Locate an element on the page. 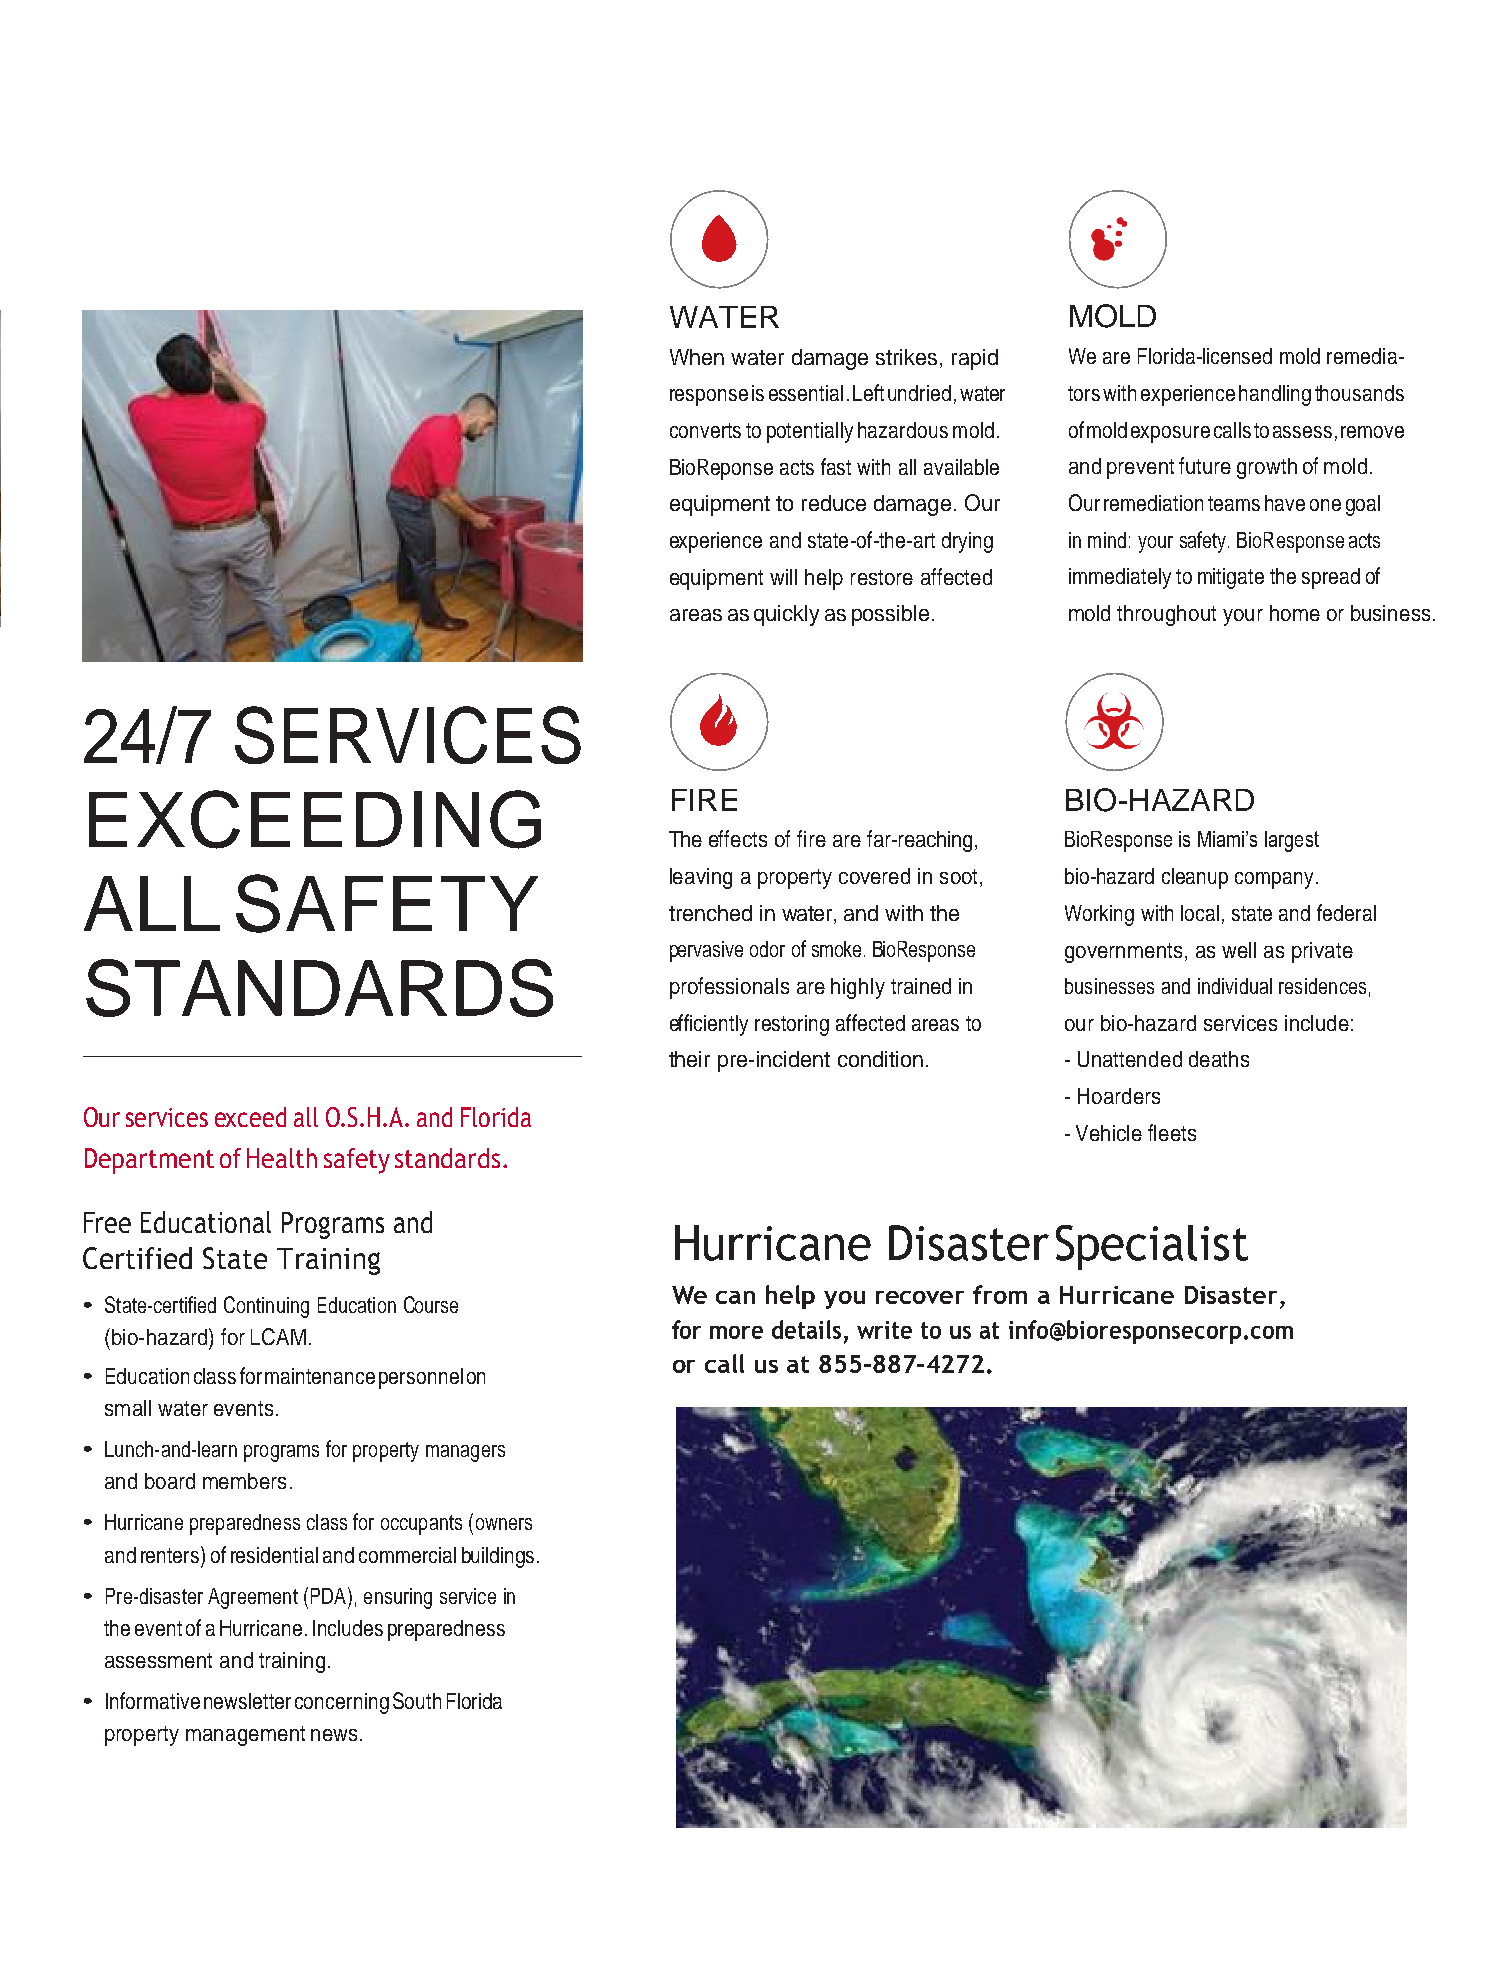  write is located at coordinates (884, 1330).
